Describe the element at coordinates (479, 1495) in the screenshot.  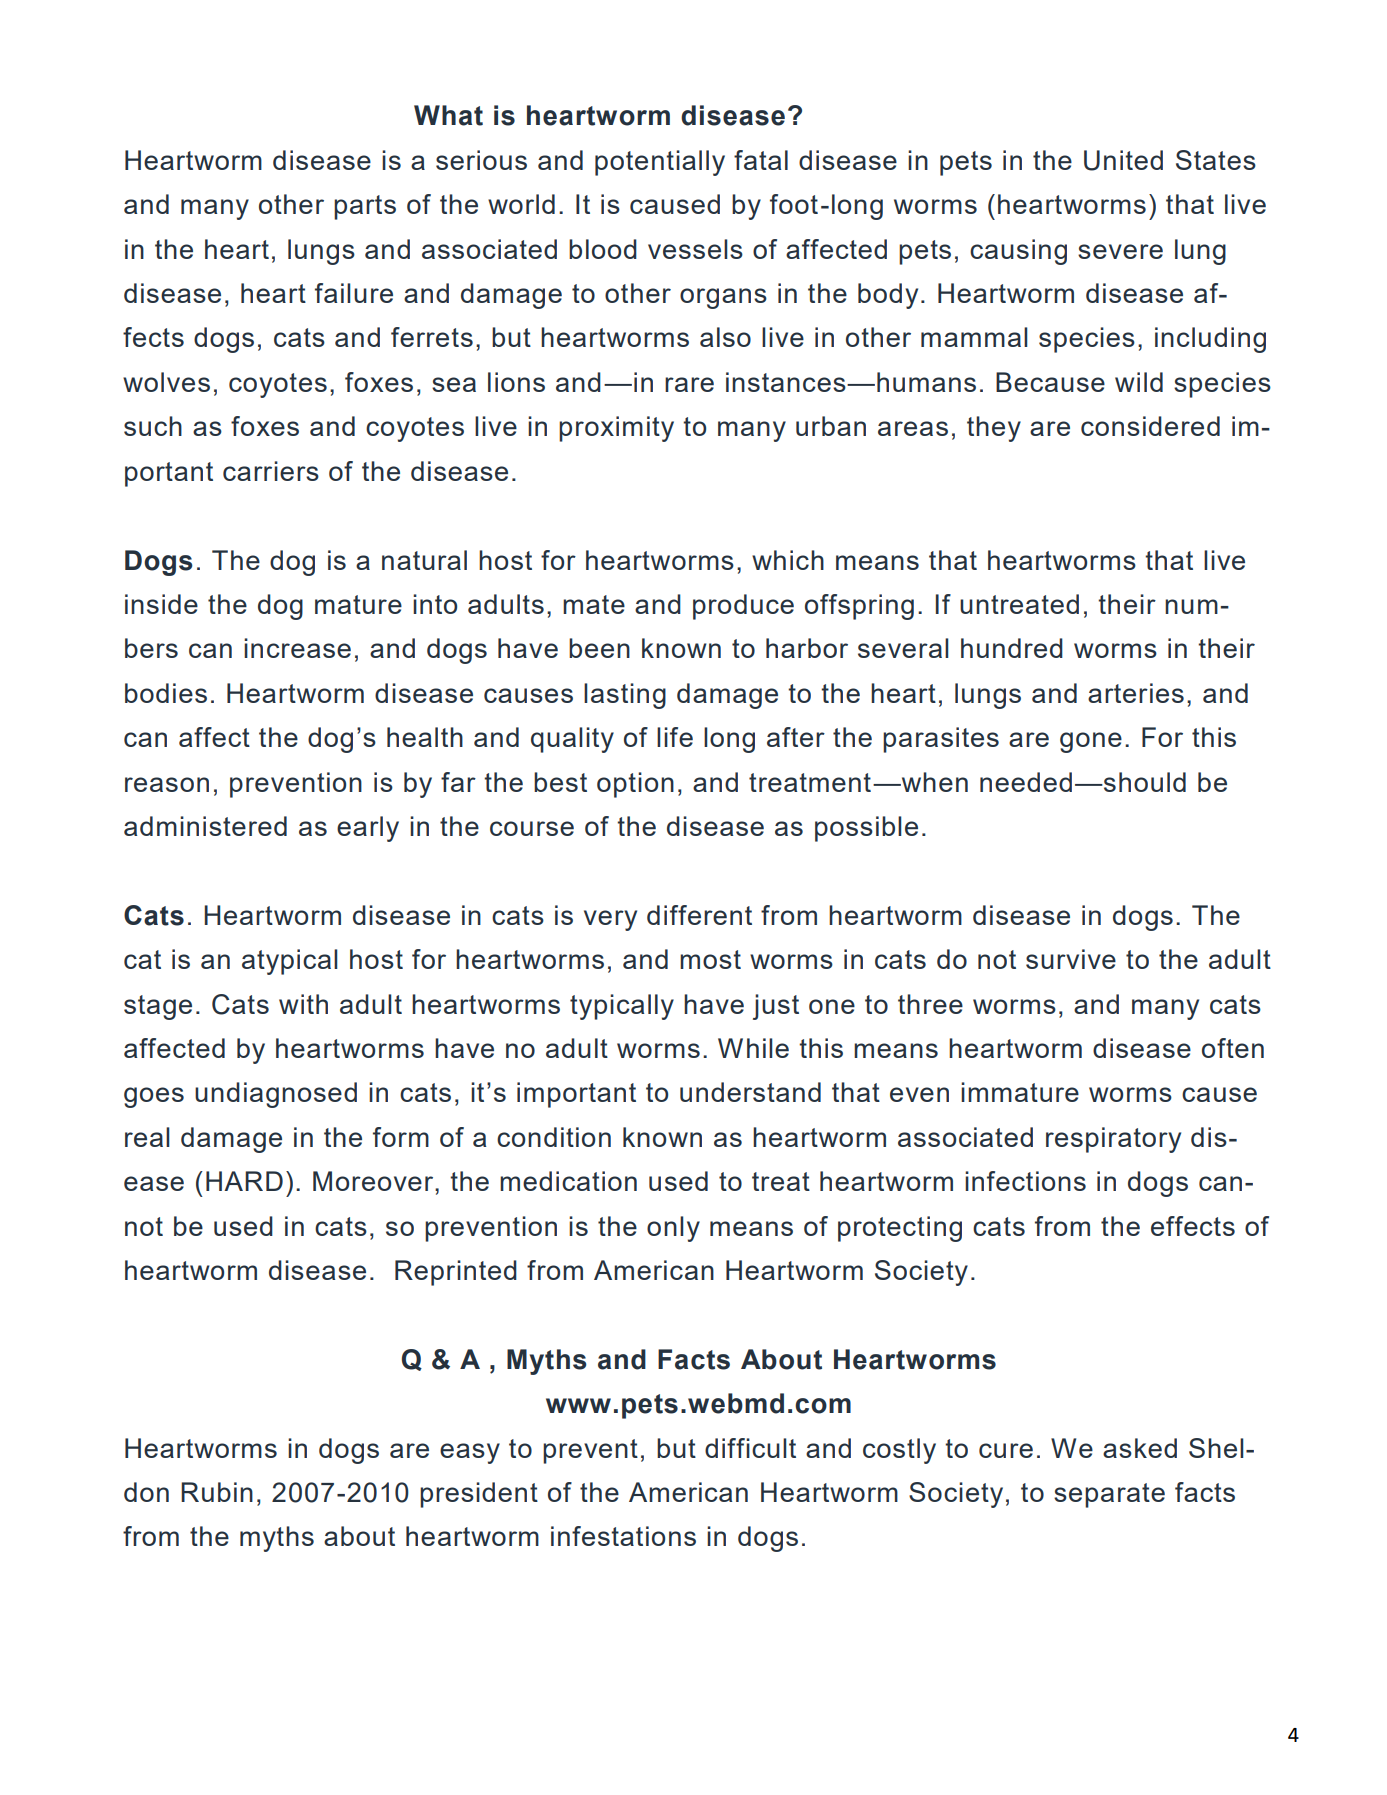
I see `president` at that location.
